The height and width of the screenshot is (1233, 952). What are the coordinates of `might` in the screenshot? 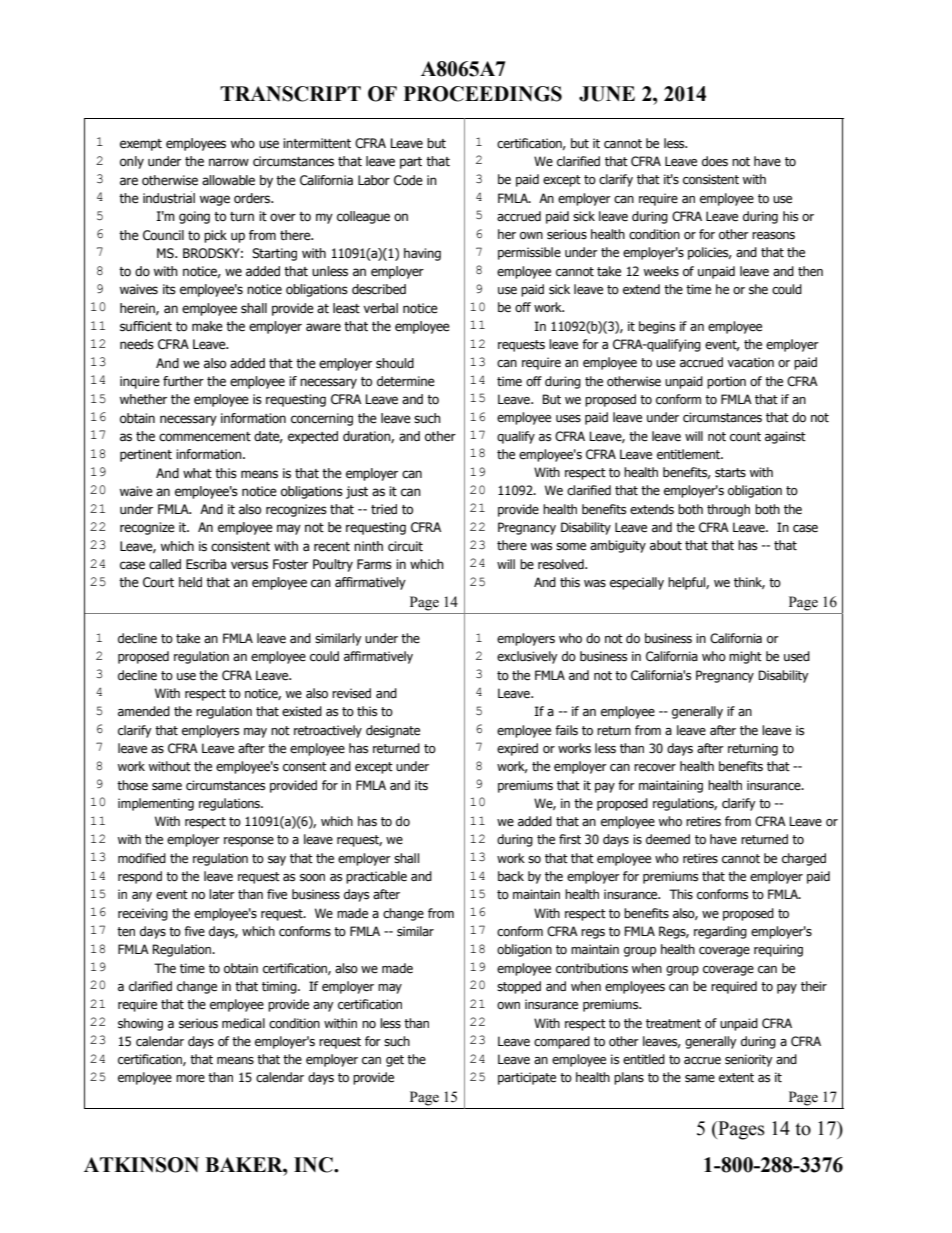 It's located at (745, 657).
